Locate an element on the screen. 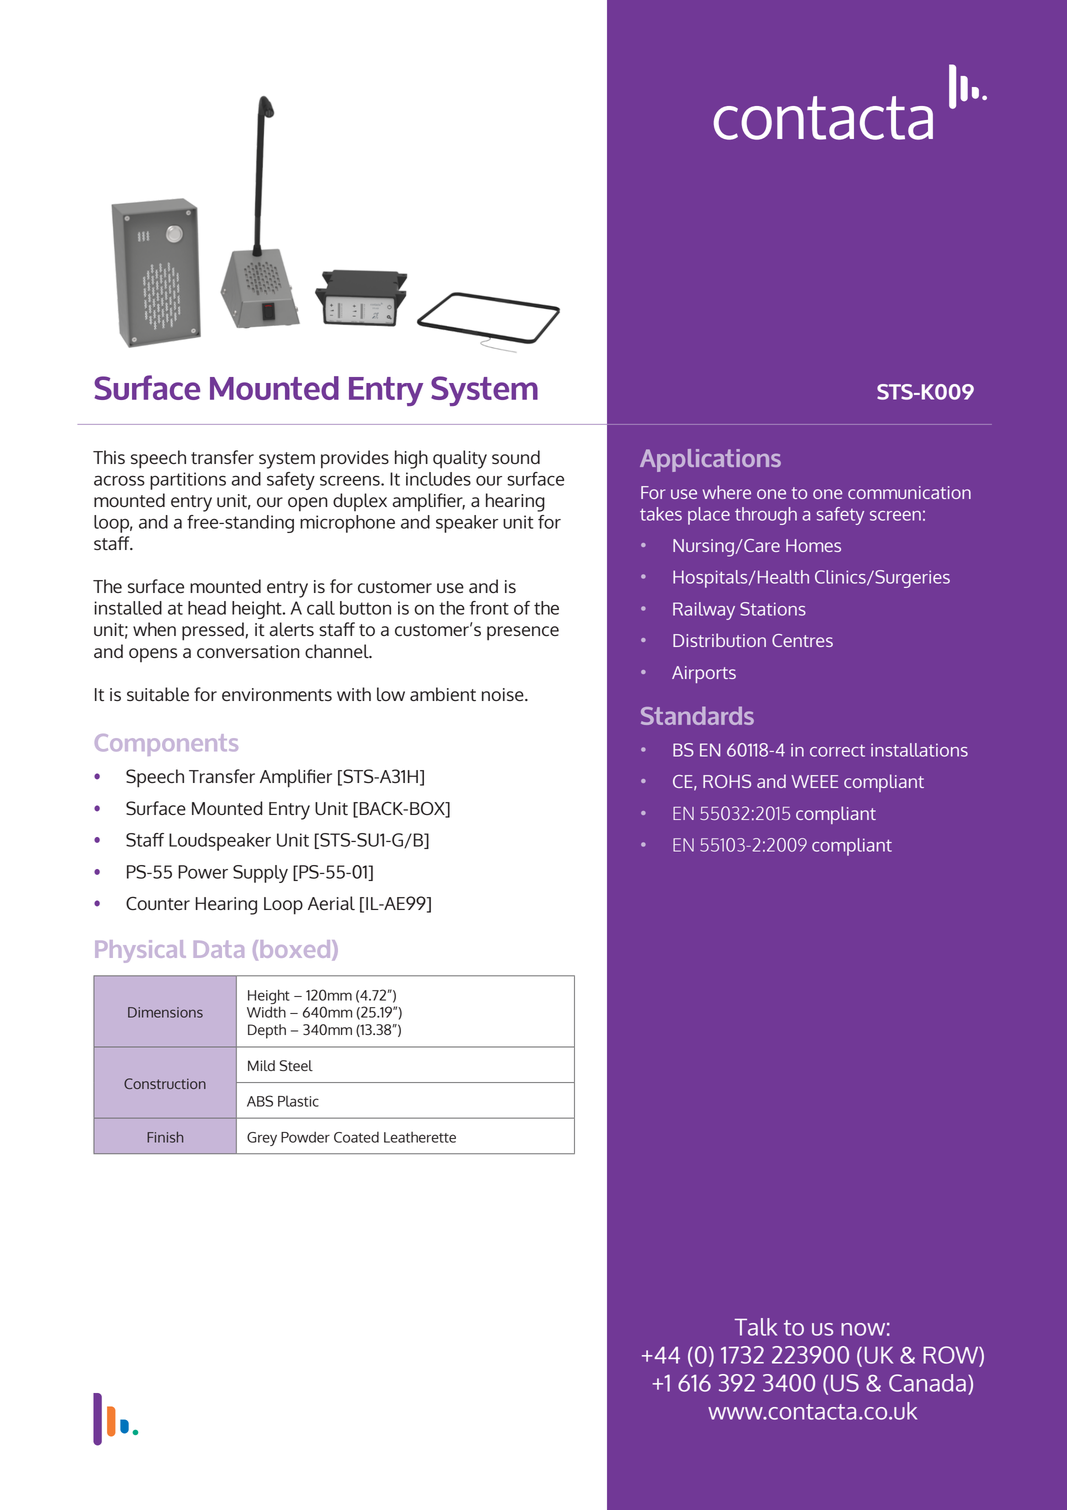 The height and width of the screenshot is (1510, 1067). boxed is located at coordinates (297, 950).
